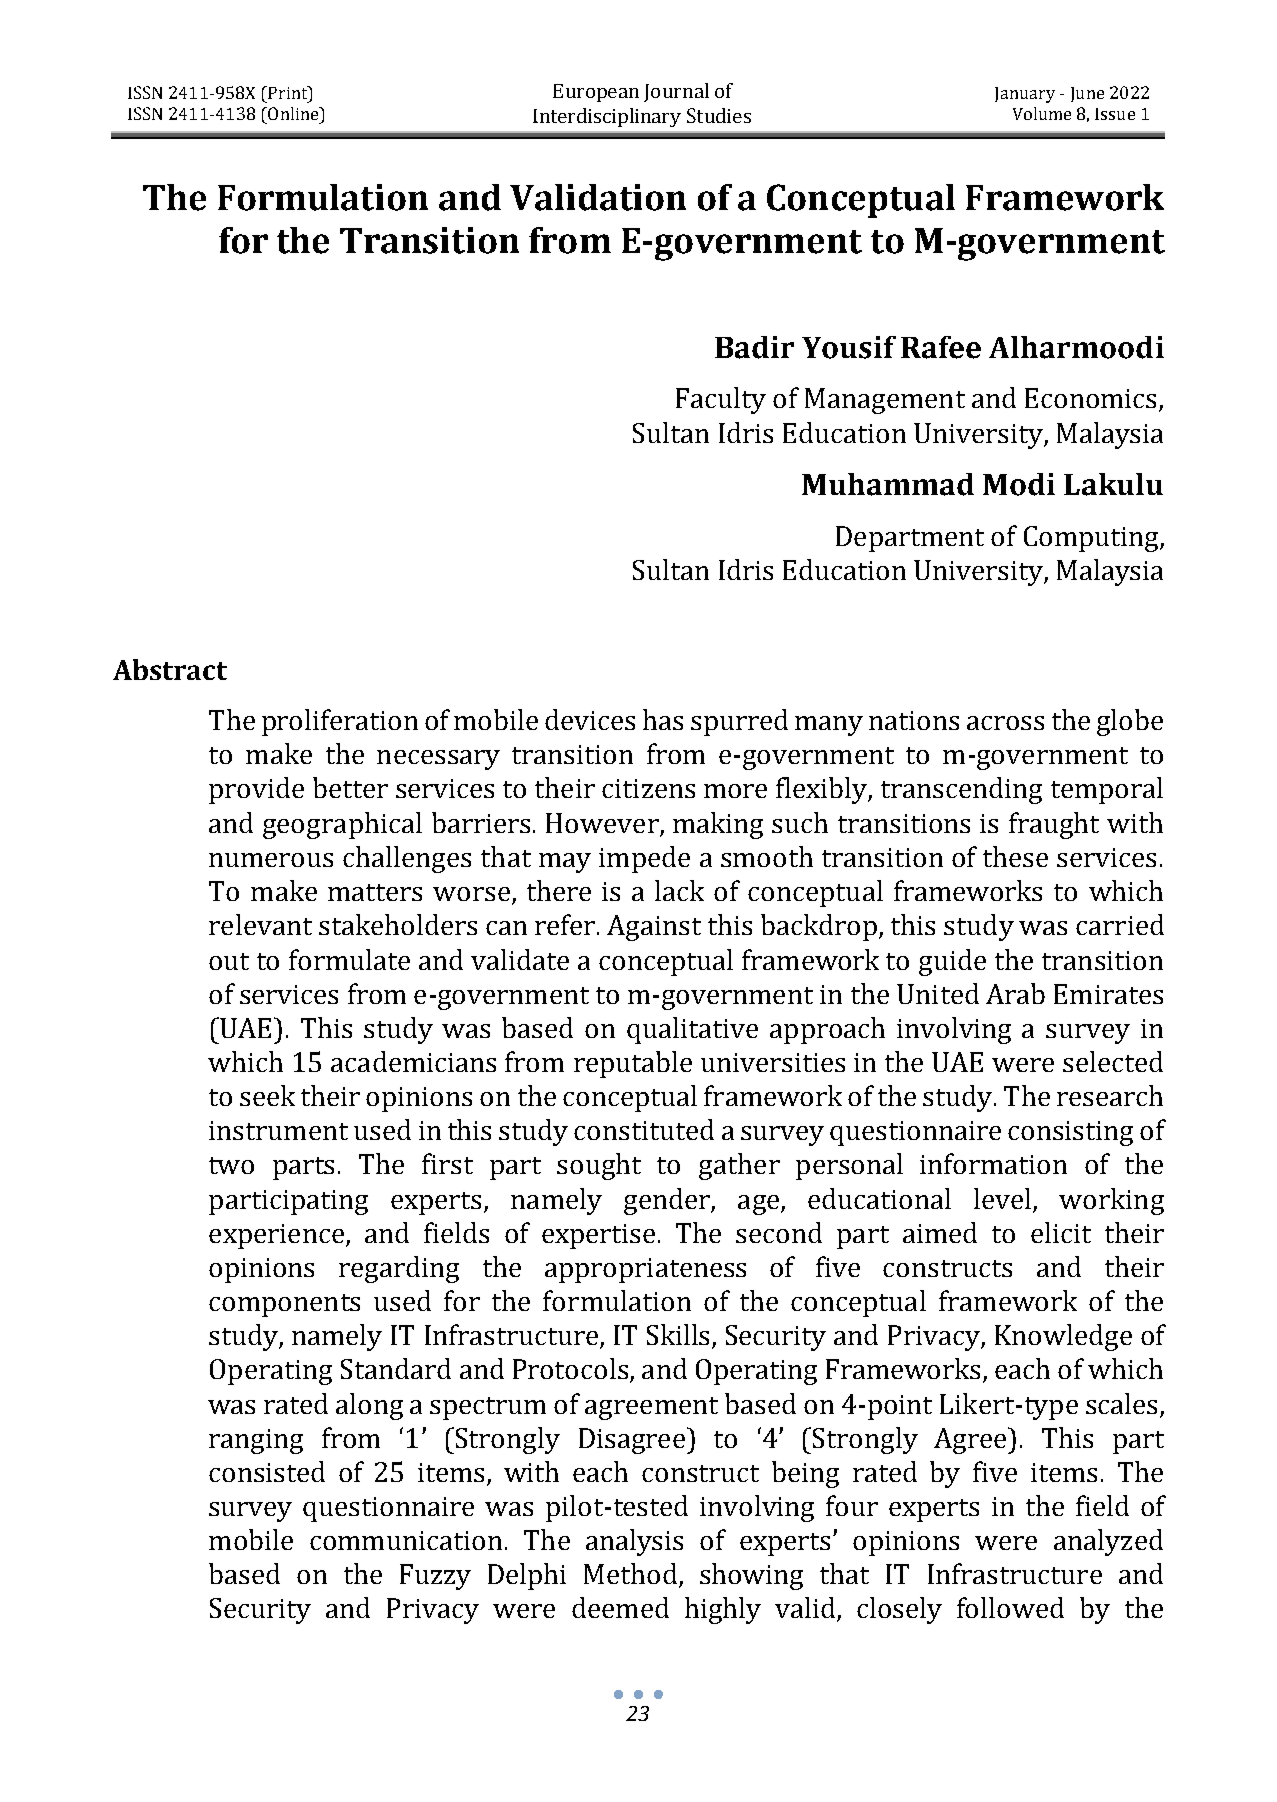 This screenshot has height=1802, width=1277. Describe the element at coordinates (1042, 113) in the screenshot. I see `Volume` at that location.
